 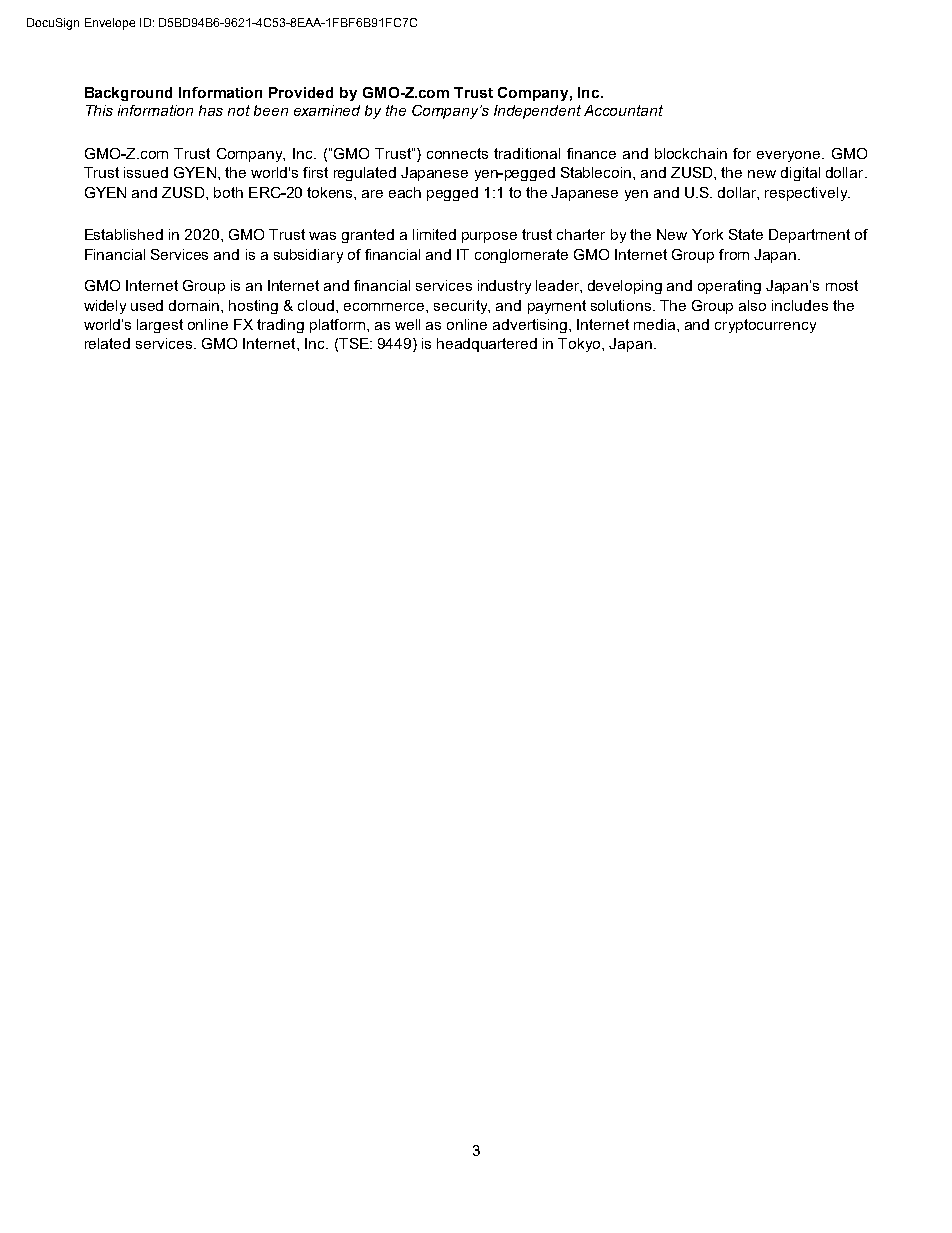 What do you see at coordinates (124, 234) in the document?
I see `Established` at bounding box center [124, 234].
